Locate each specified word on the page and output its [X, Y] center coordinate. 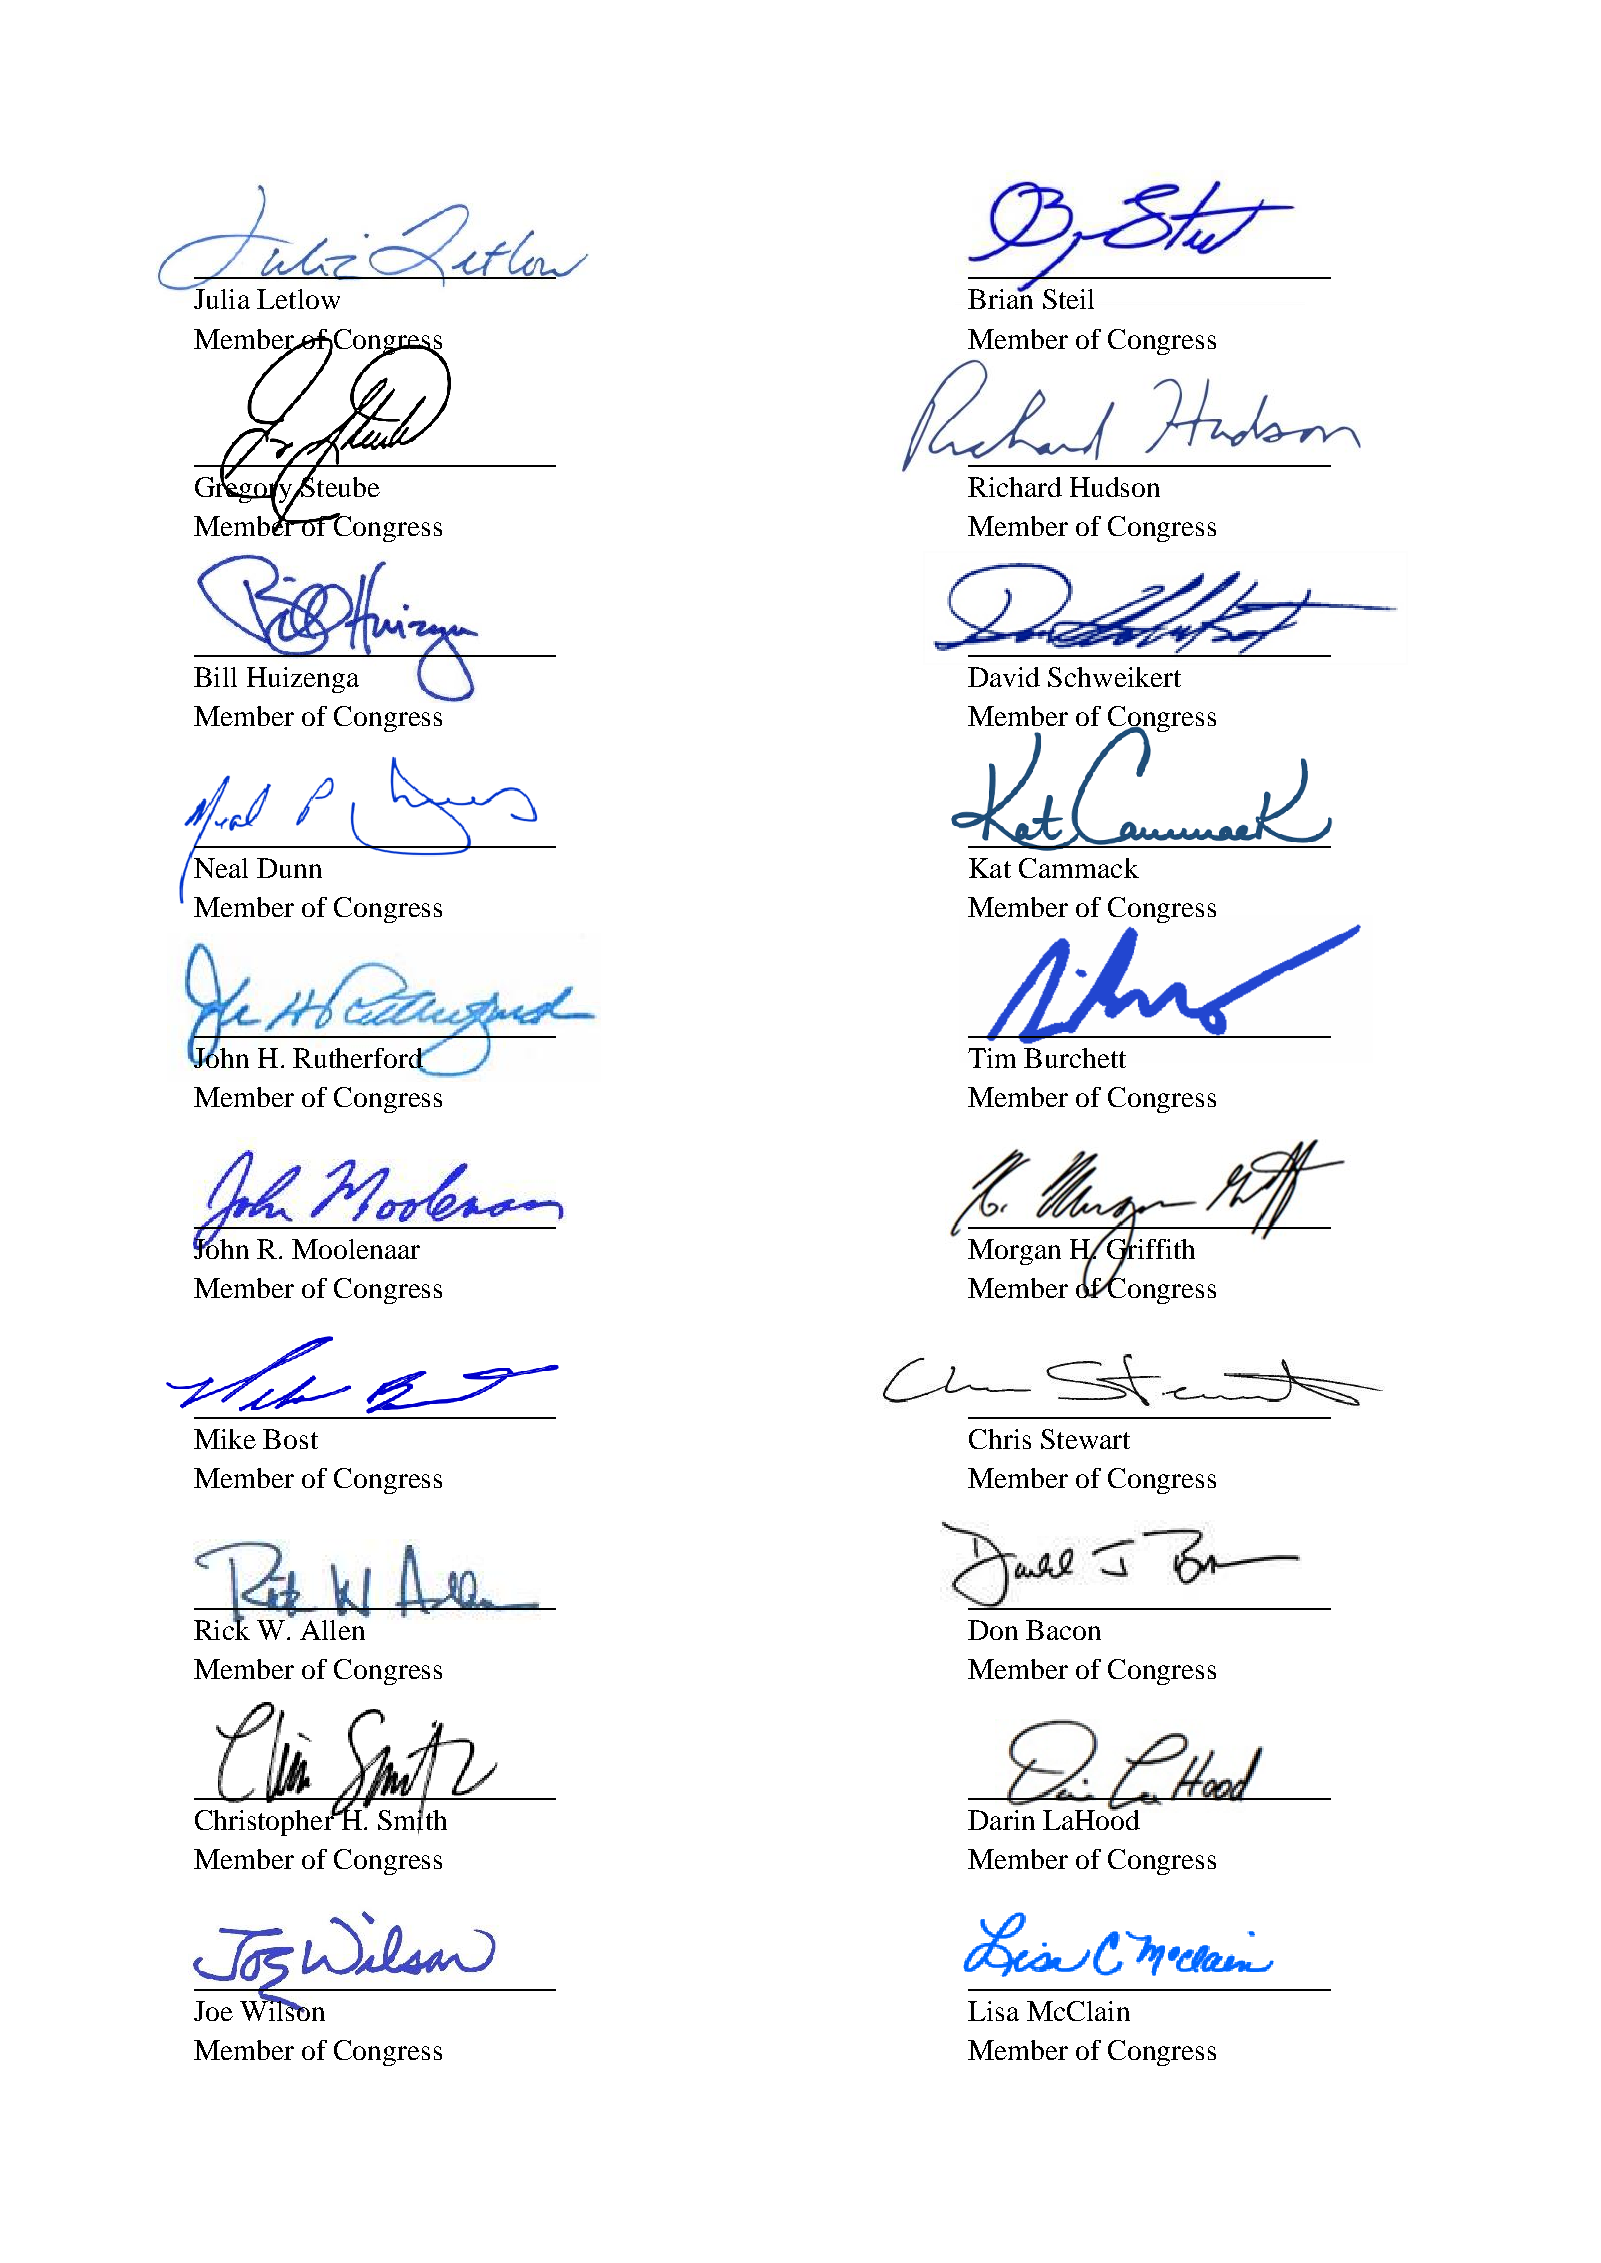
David [1004, 677]
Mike [225, 1439]
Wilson [282, 2009]
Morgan [1014, 1252]
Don [993, 1630]
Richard [1015, 487]
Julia [220, 298]
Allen [334, 1628]
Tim [992, 1058]
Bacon [1063, 1630]
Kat [990, 868]
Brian [1000, 298]
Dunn [289, 868]
